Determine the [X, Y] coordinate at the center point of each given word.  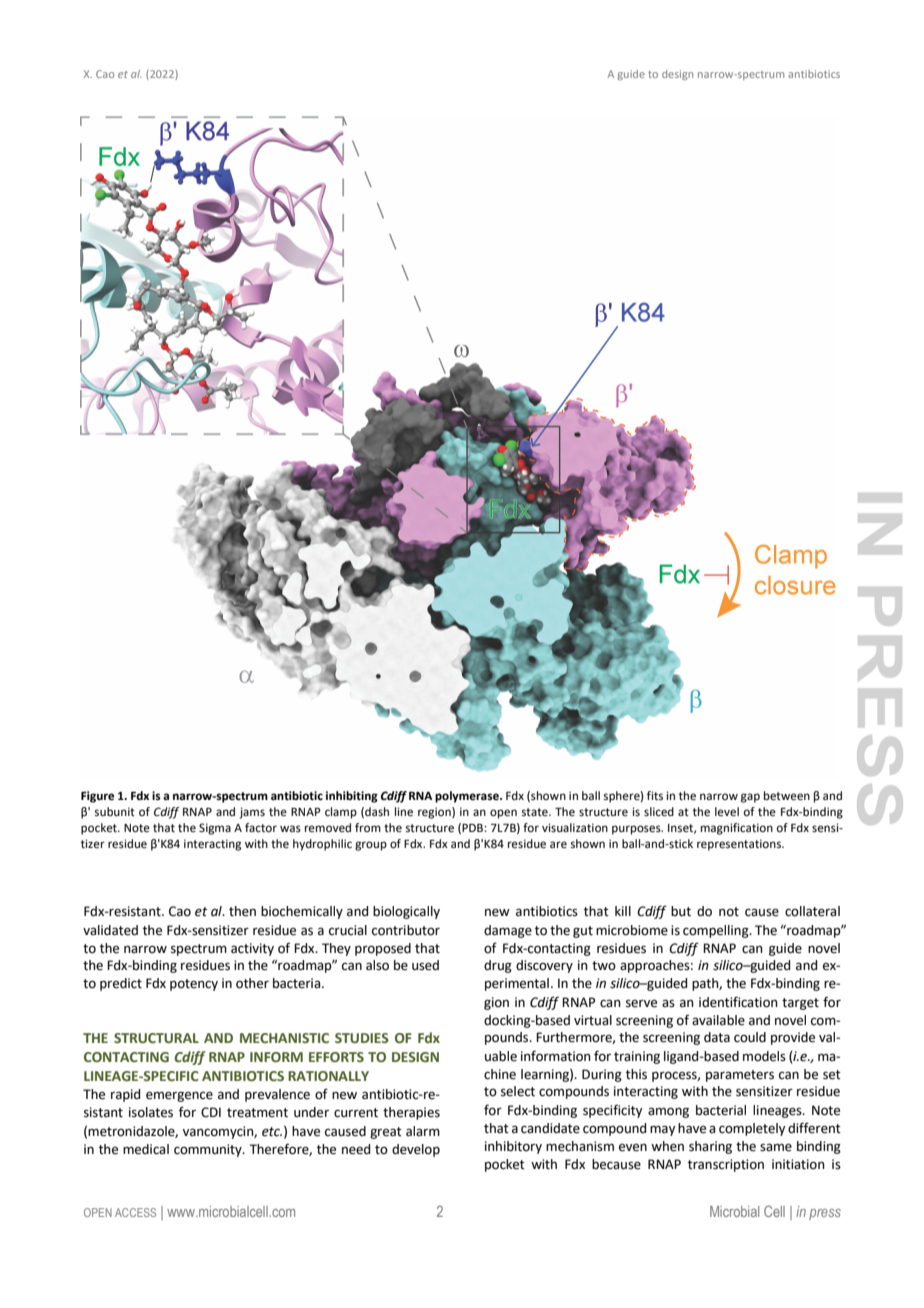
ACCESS [135, 1212]
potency [194, 985]
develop [416, 1150]
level [727, 812]
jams [252, 813]
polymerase [468, 797]
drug [498, 966]
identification [738, 1002]
